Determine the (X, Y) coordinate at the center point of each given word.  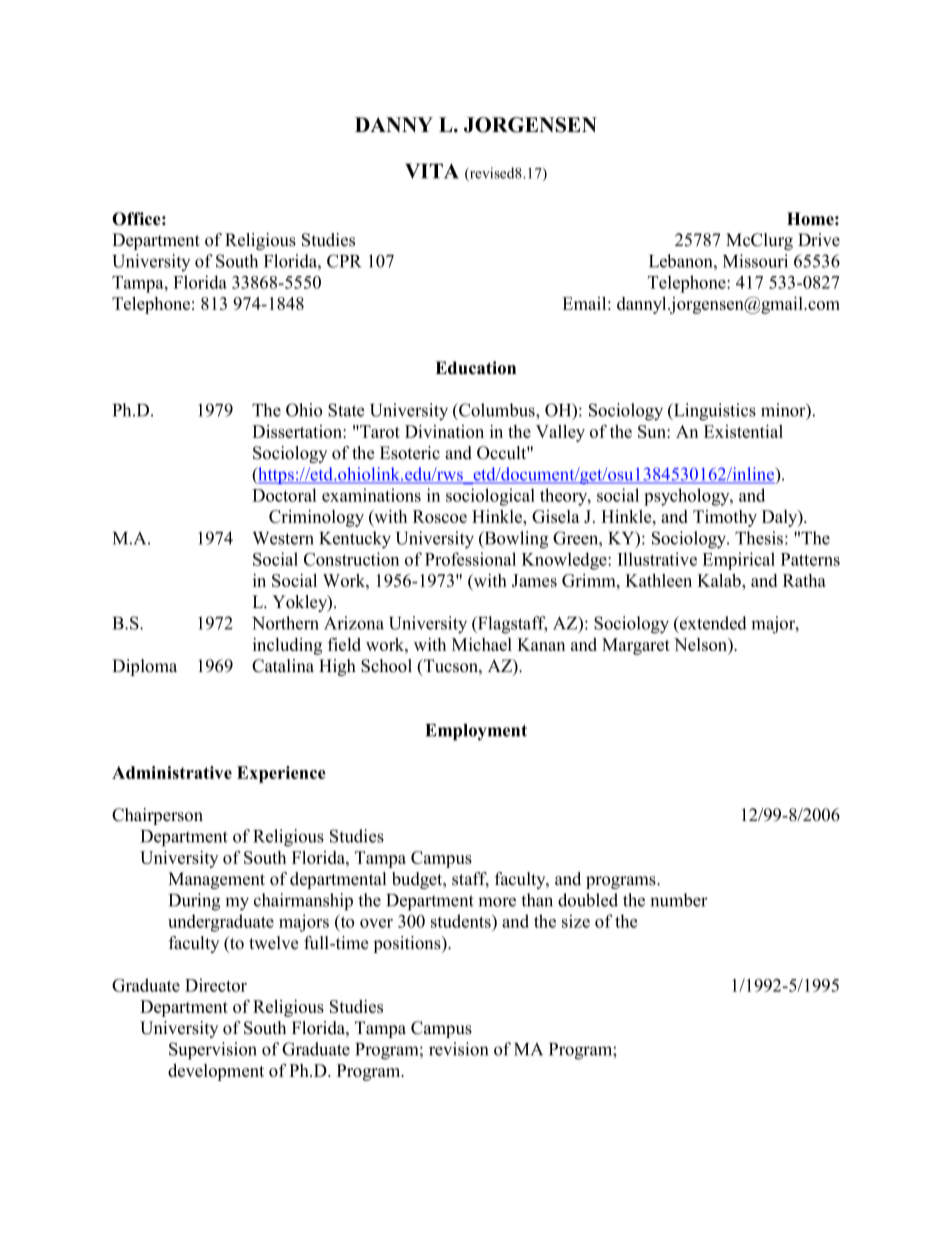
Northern (285, 623)
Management (216, 880)
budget (418, 880)
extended (712, 623)
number (679, 900)
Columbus (497, 410)
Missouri (755, 261)
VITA (432, 171)
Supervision (213, 1051)
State (346, 410)
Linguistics (714, 412)
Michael (482, 644)
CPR (344, 261)
